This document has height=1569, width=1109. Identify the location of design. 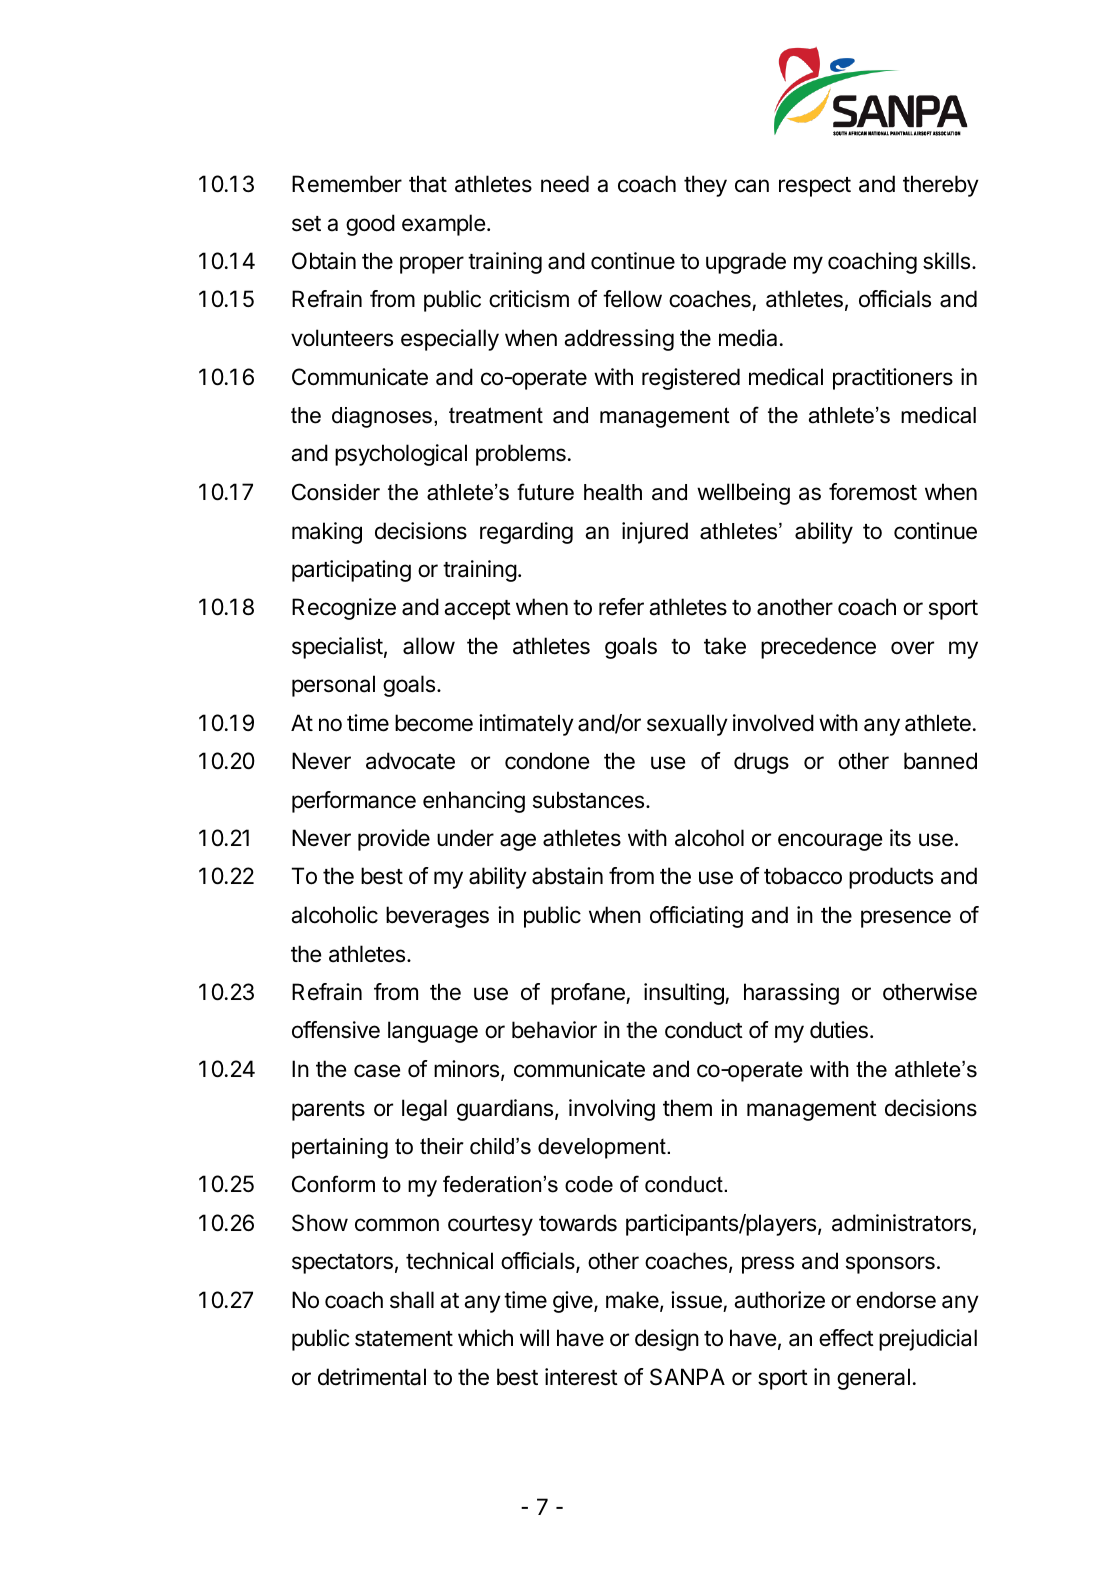
(667, 1340).
